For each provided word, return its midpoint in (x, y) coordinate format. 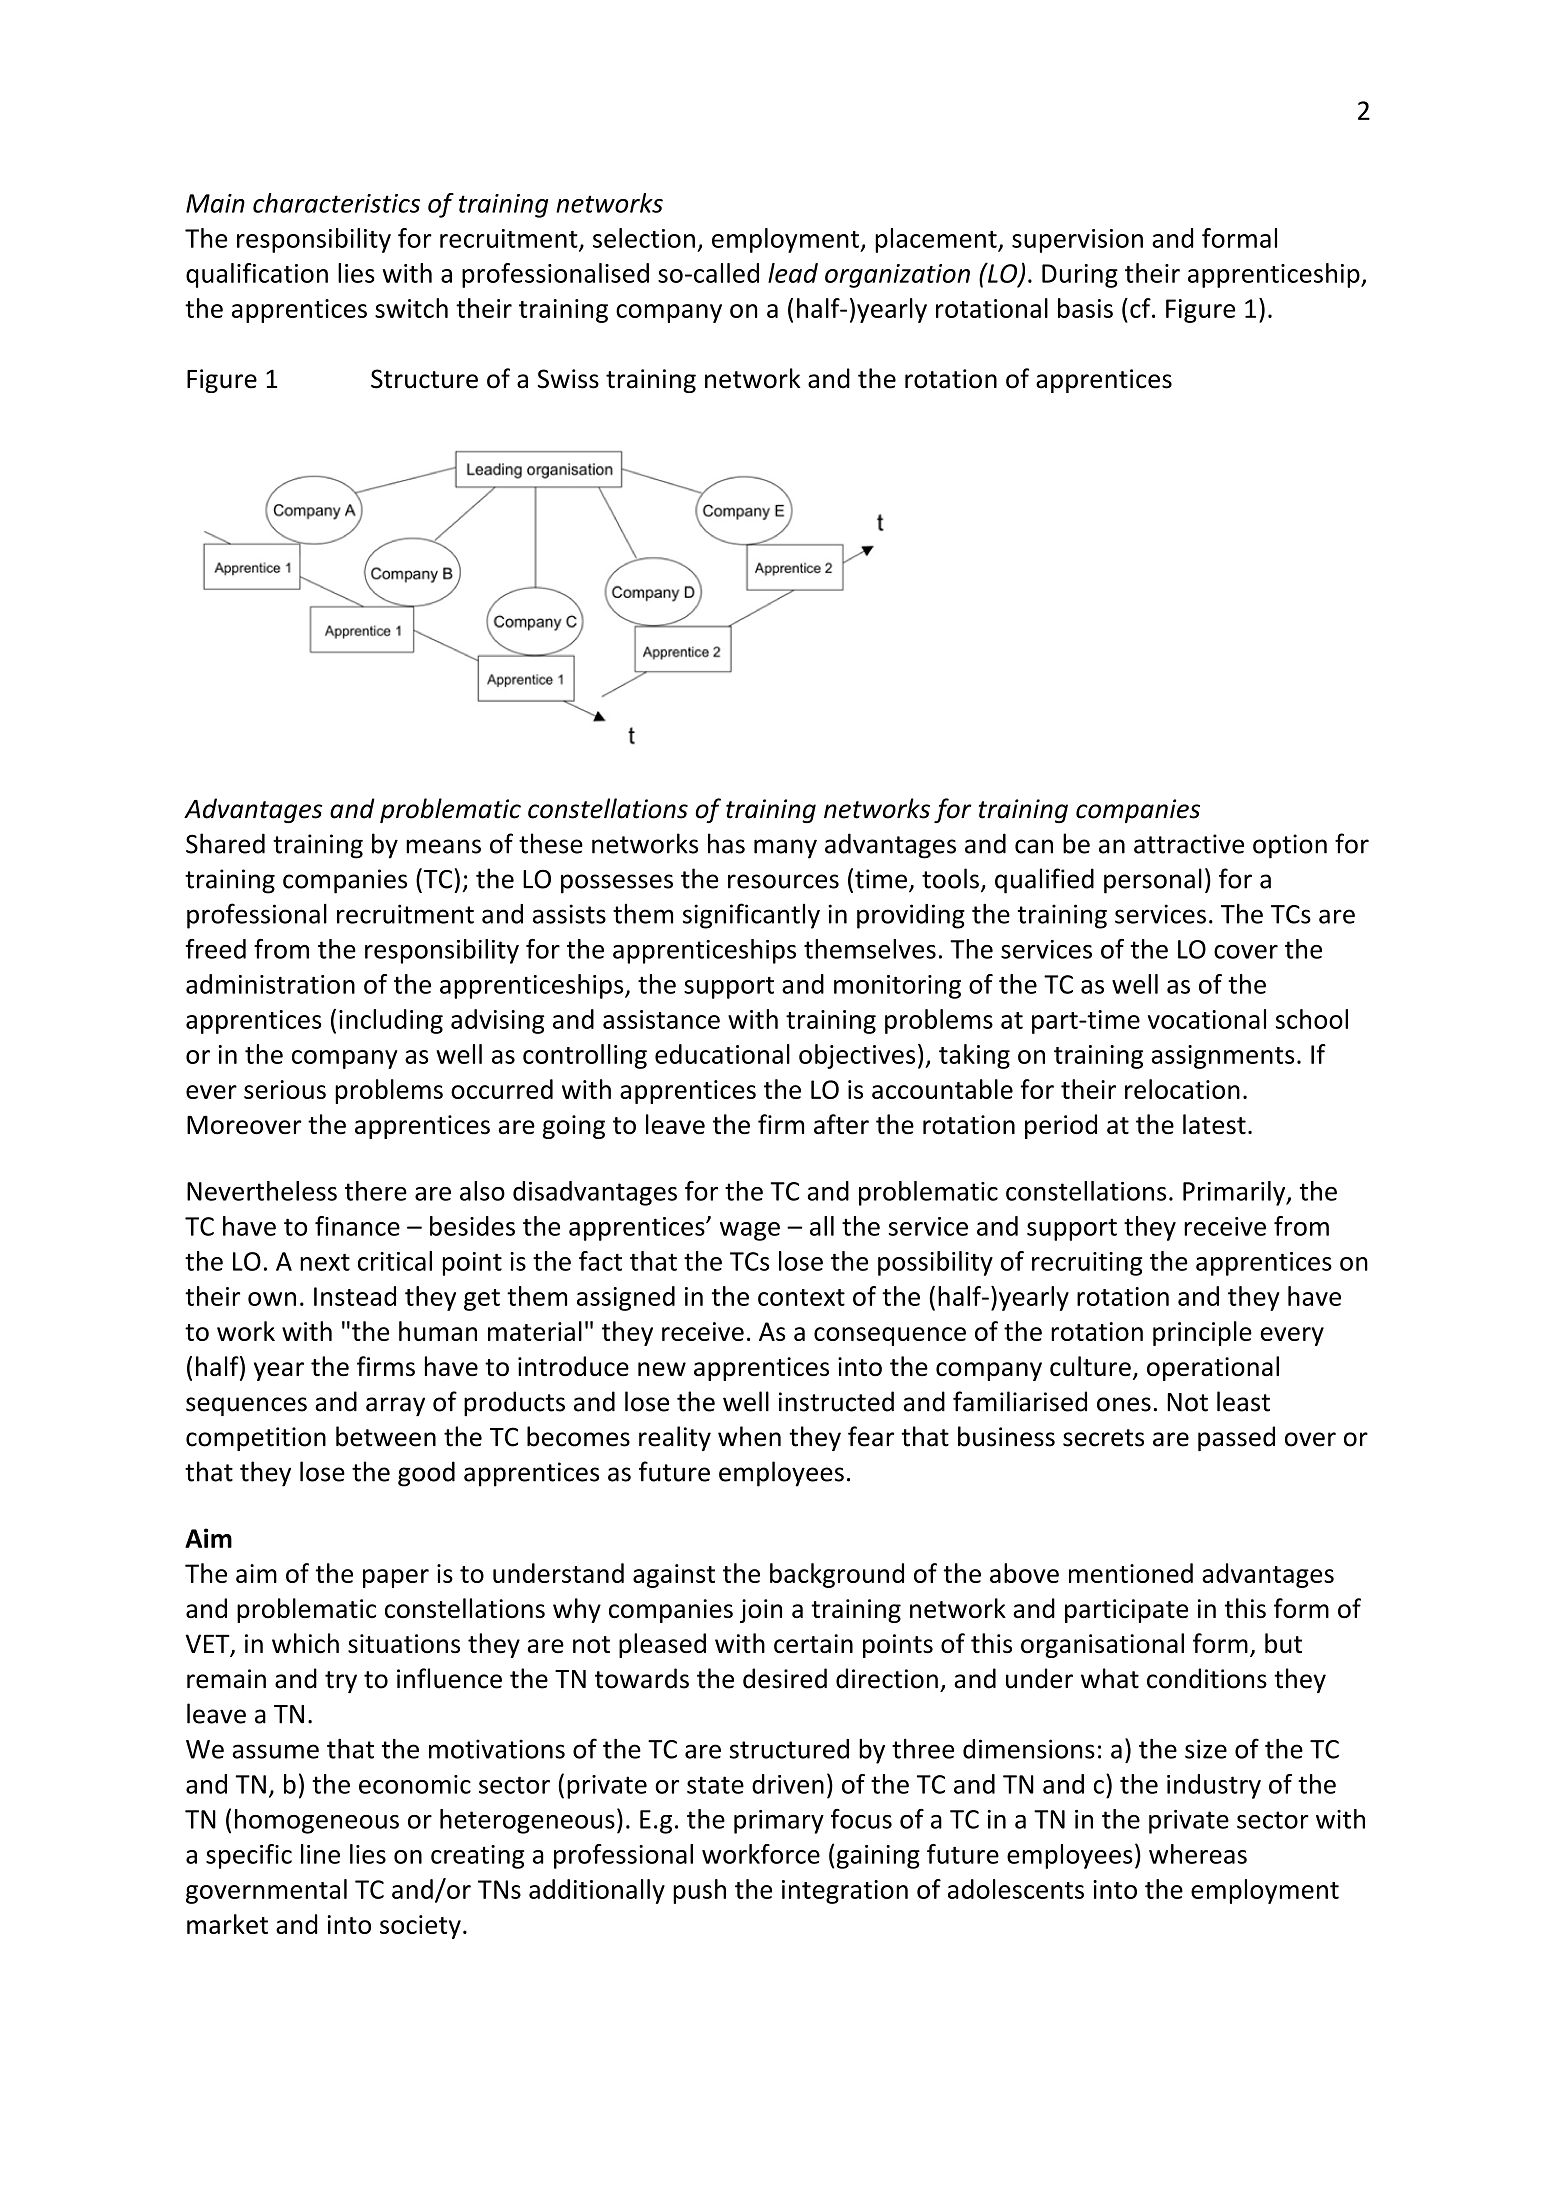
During (1080, 276)
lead (793, 273)
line (320, 1854)
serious (285, 1089)
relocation (1182, 1089)
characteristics (336, 203)
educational (722, 1054)
